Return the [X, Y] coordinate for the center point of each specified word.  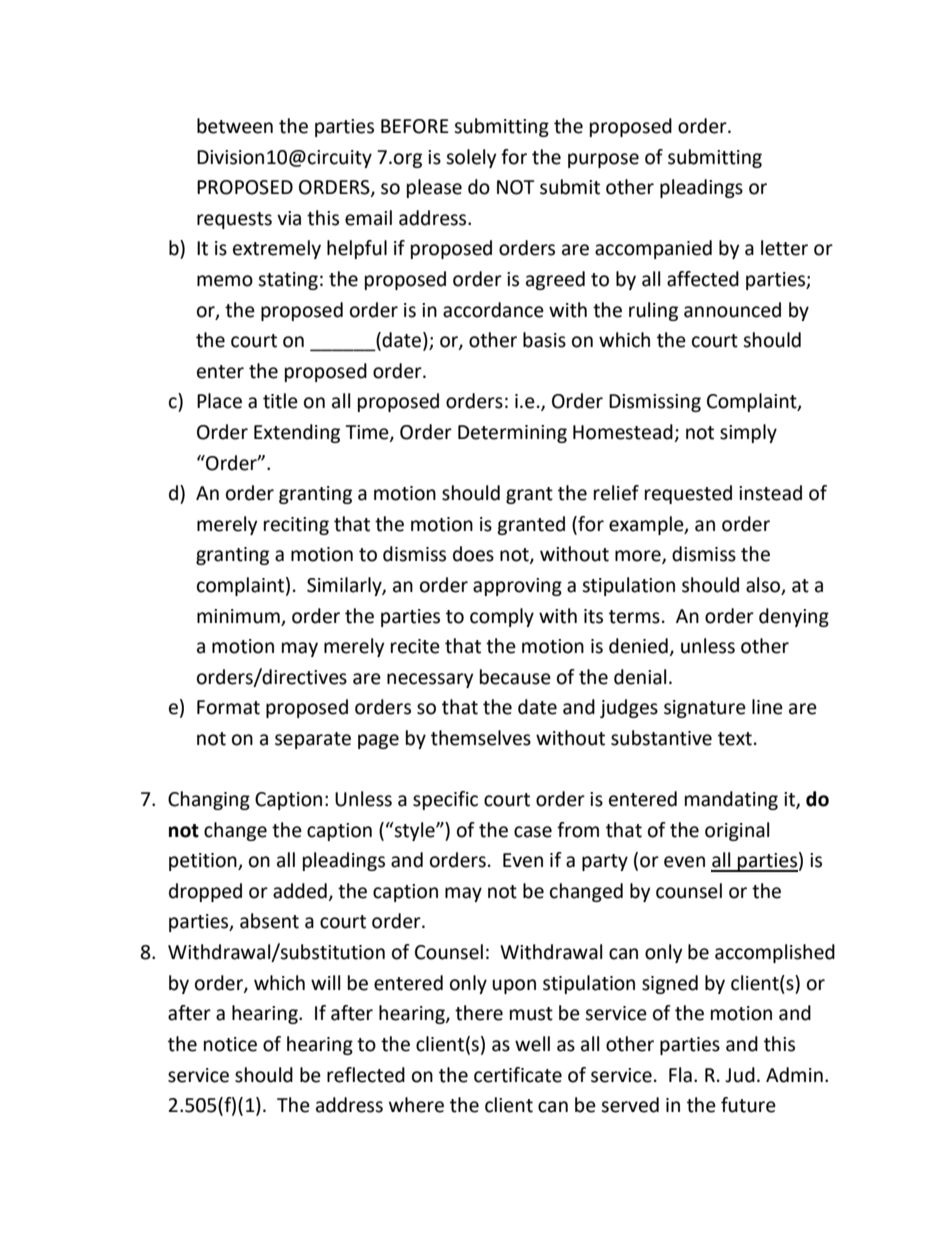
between [235, 126]
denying [794, 617]
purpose [603, 160]
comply [502, 617]
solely [471, 158]
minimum [238, 616]
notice [230, 1044]
